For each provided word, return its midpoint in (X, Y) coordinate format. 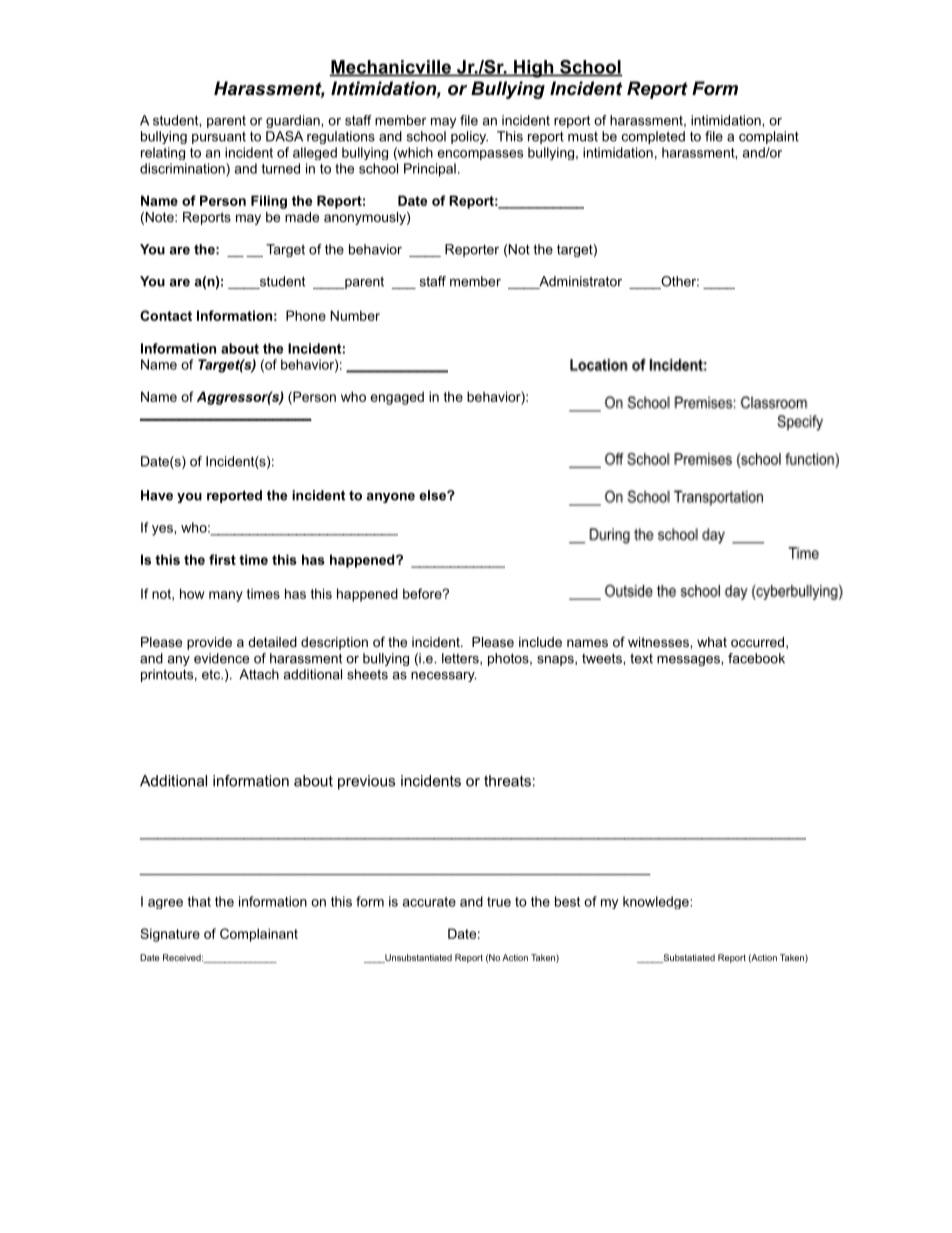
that (199, 901)
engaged (397, 398)
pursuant (219, 138)
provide (209, 643)
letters (461, 659)
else (433, 495)
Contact (166, 315)
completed (653, 137)
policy (469, 137)
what (712, 642)
